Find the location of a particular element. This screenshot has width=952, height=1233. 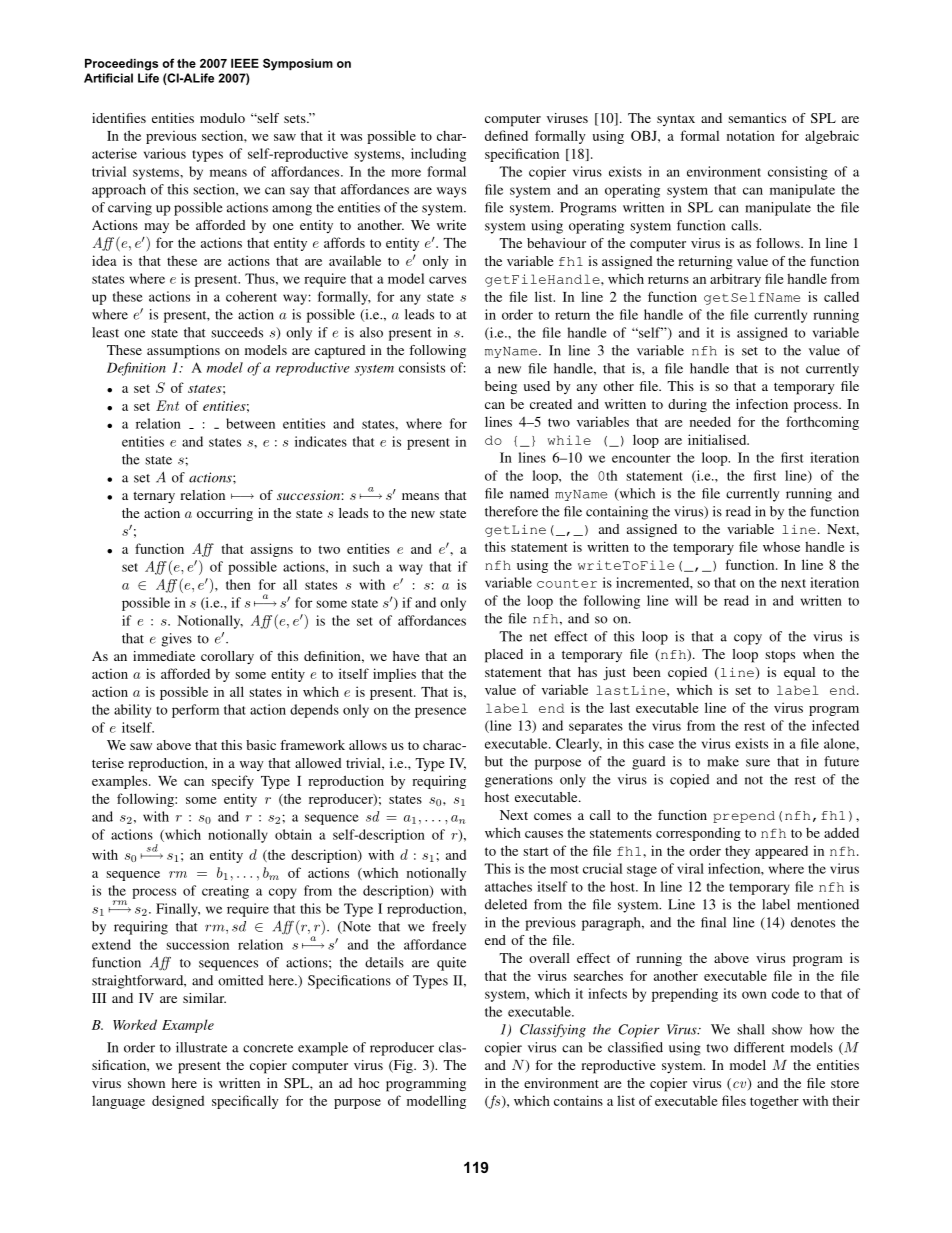

being is located at coordinates (501, 388).
